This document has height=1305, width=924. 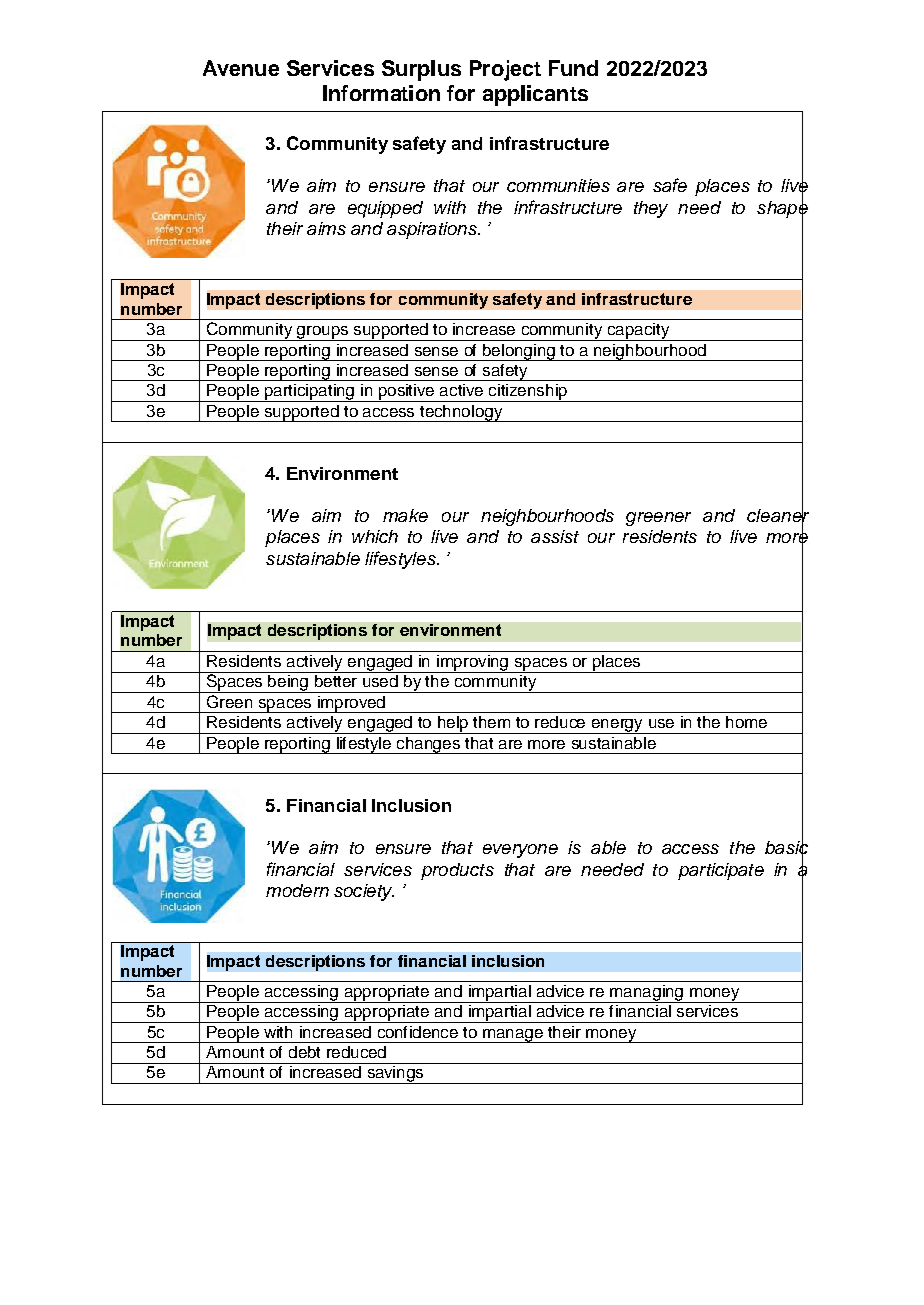 What do you see at coordinates (646, 994) in the document?
I see `managing` at bounding box center [646, 994].
